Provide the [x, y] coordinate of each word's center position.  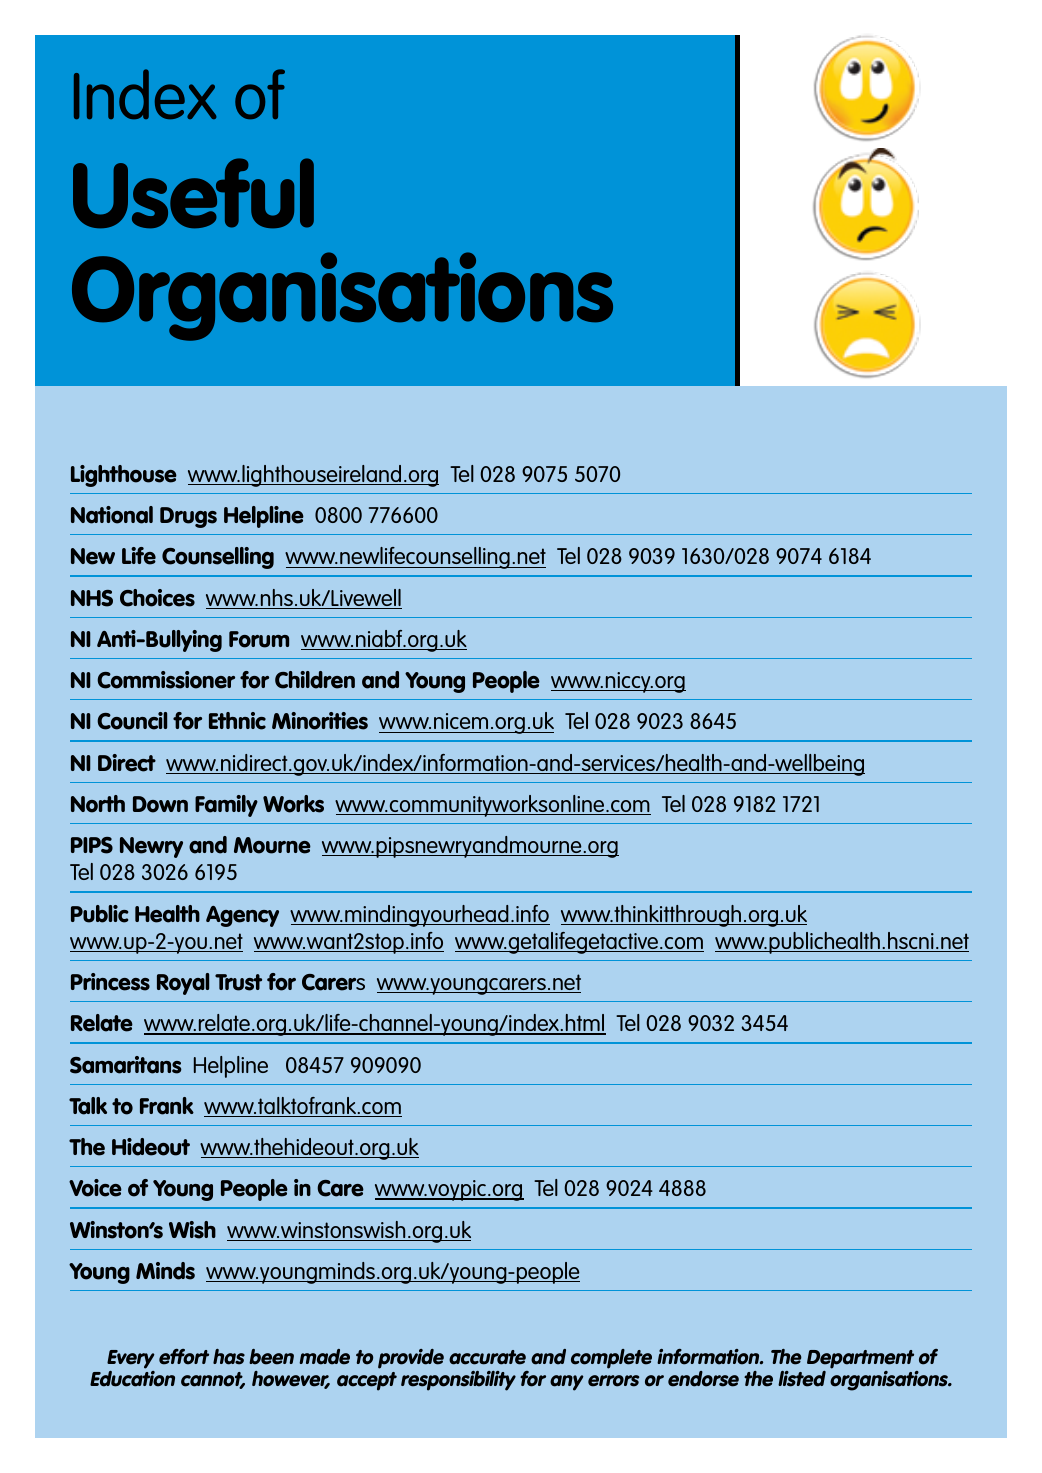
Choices [157, 598]
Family [226, 806]
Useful [193, 193]
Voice [95, 1188]
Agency [242, 916]
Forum [259, 639]
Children [315, 680]
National [112, 515]
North [98, 804]
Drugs [188, 517]
